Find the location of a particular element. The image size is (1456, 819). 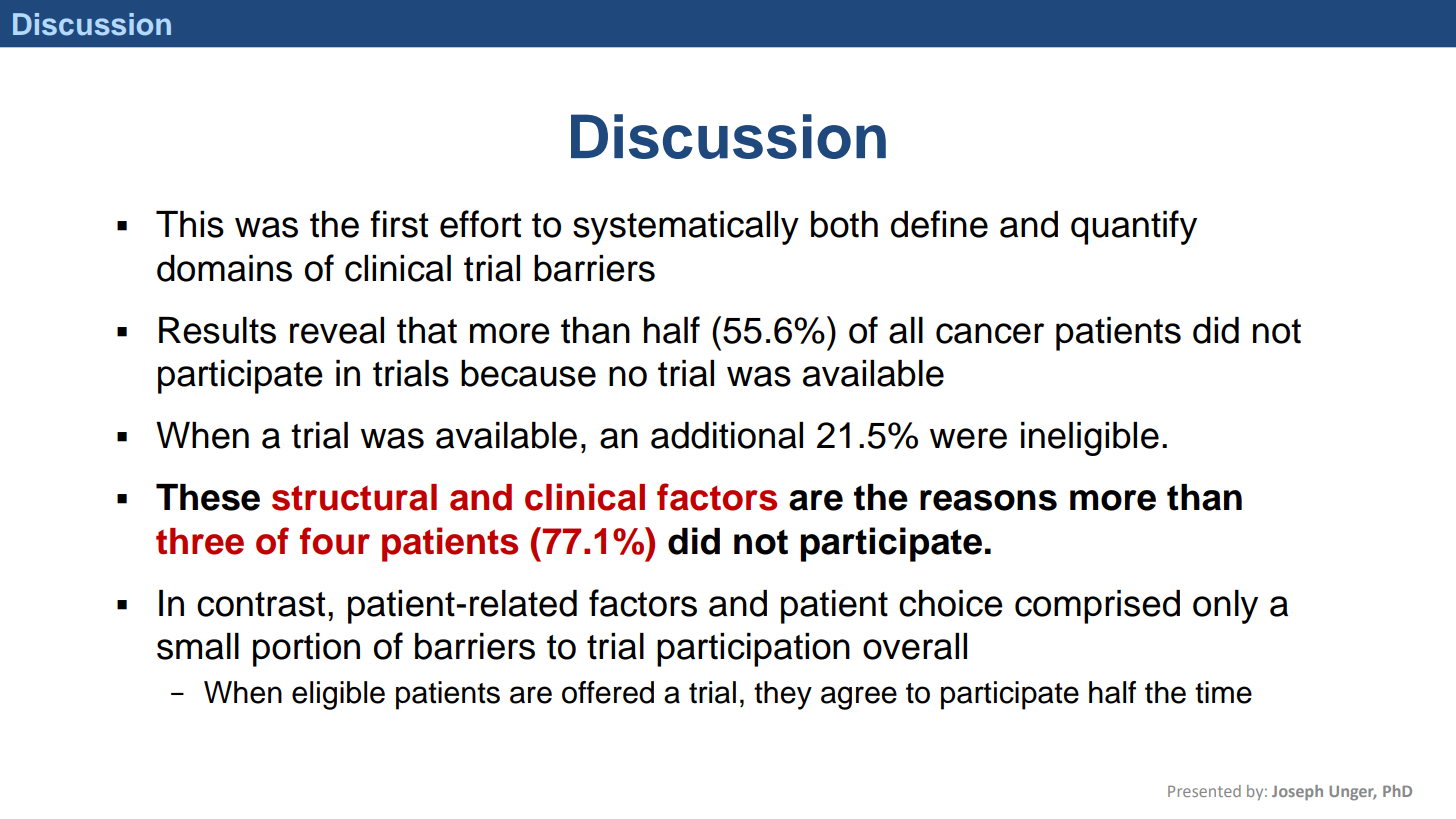

first is located at coordinates (399, 224).
